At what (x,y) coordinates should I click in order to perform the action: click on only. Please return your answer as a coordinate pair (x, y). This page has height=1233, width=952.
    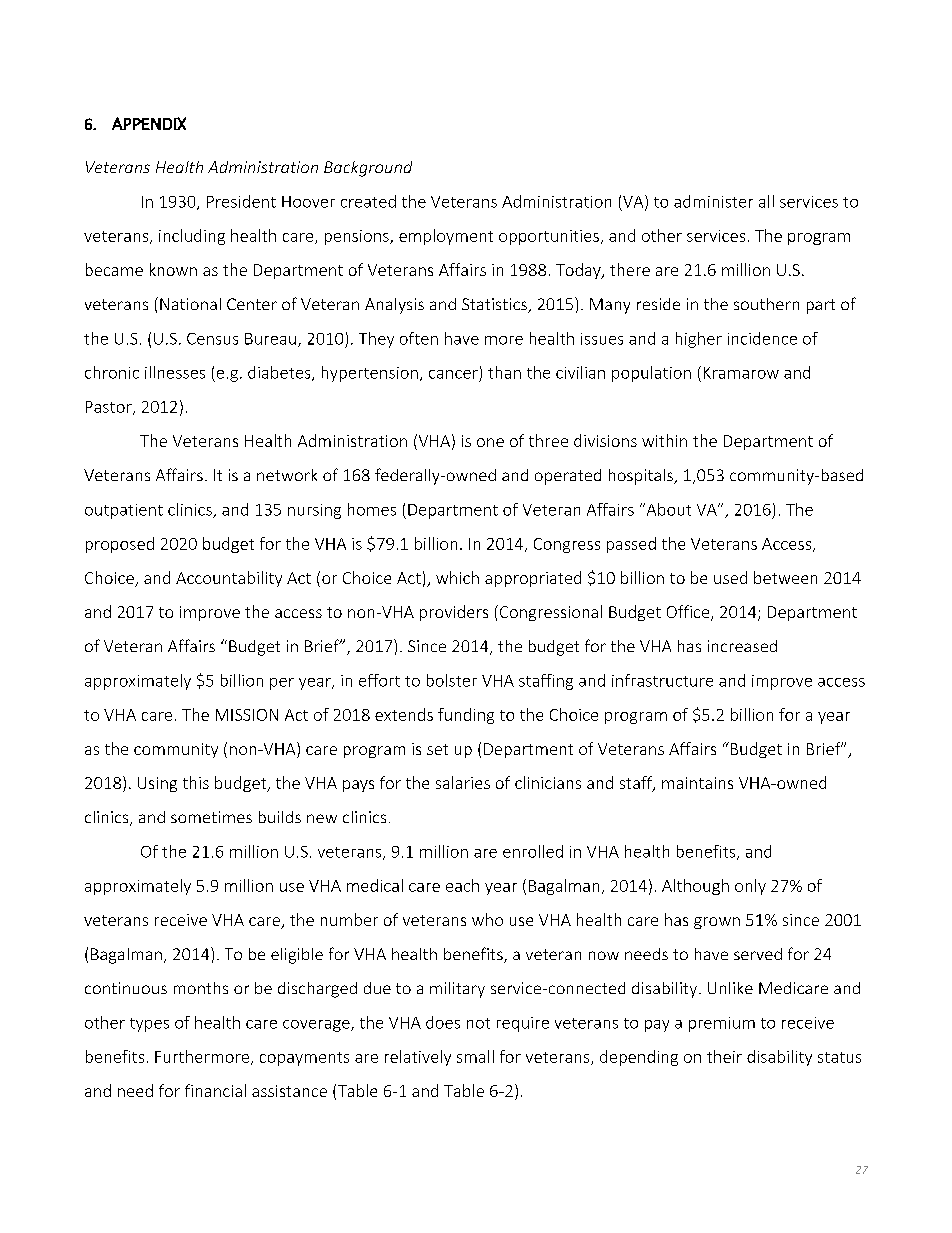
    Looking at the image, I should click on (750, 887).
